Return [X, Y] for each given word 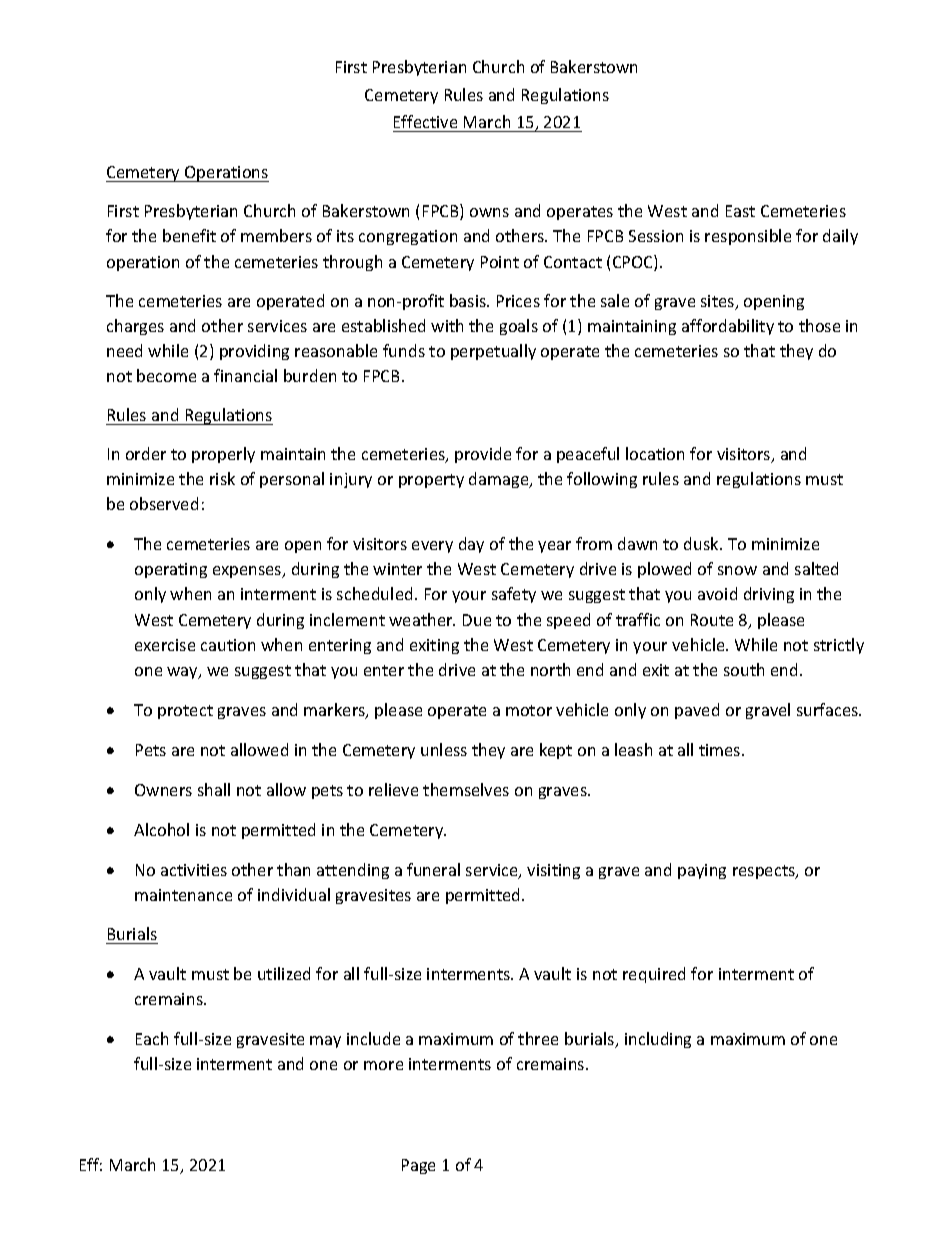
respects [765, 872]
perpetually [493, 352]
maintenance [183, 895]
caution [228, 645]
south [744, 669]
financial [245, 375]
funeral [433, 869]
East [740, 211]
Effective [425, 121]
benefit [189, 235]
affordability [728, 327]
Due [477, 620]
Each [152, 1038]
